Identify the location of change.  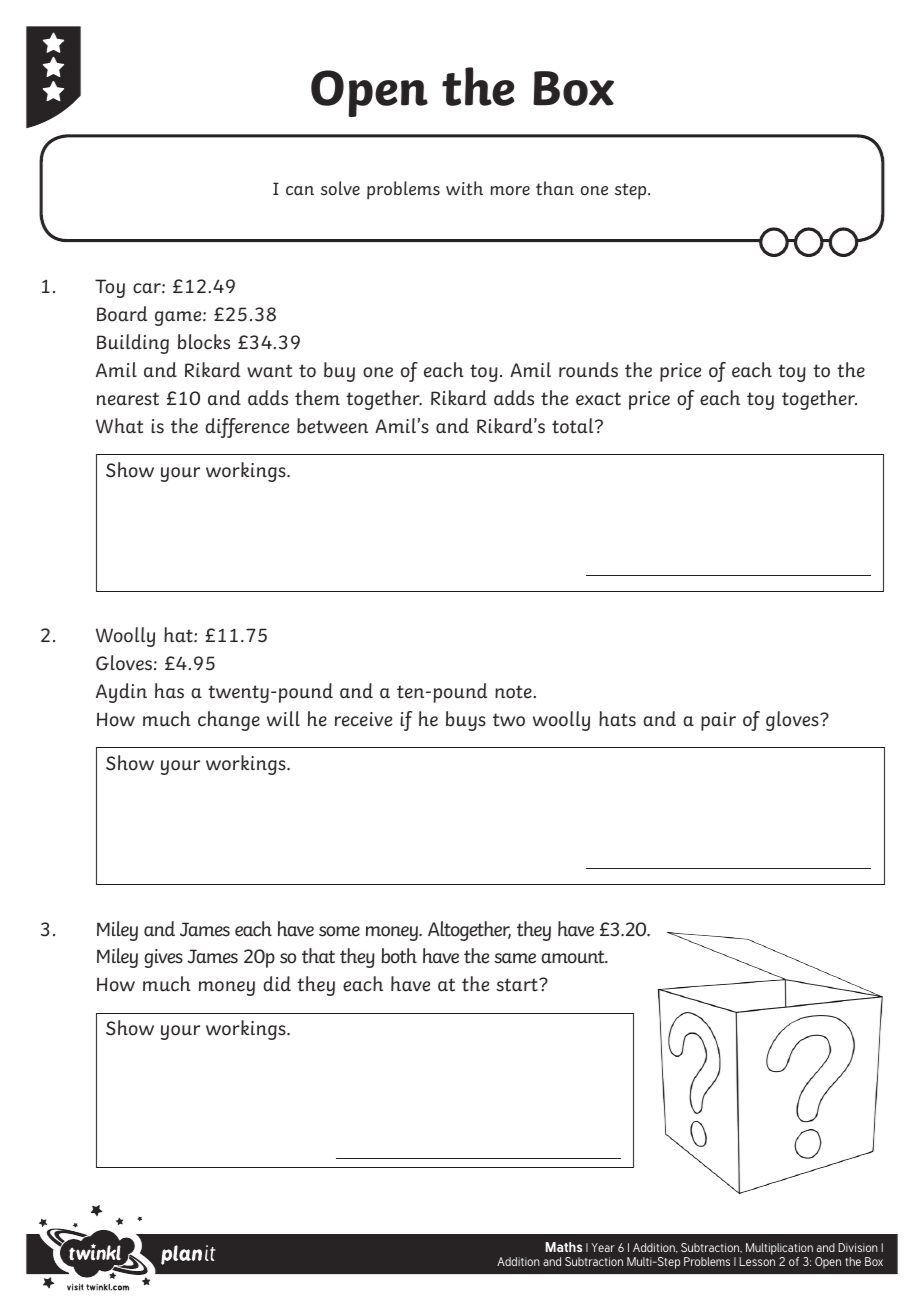
(229, 721).
